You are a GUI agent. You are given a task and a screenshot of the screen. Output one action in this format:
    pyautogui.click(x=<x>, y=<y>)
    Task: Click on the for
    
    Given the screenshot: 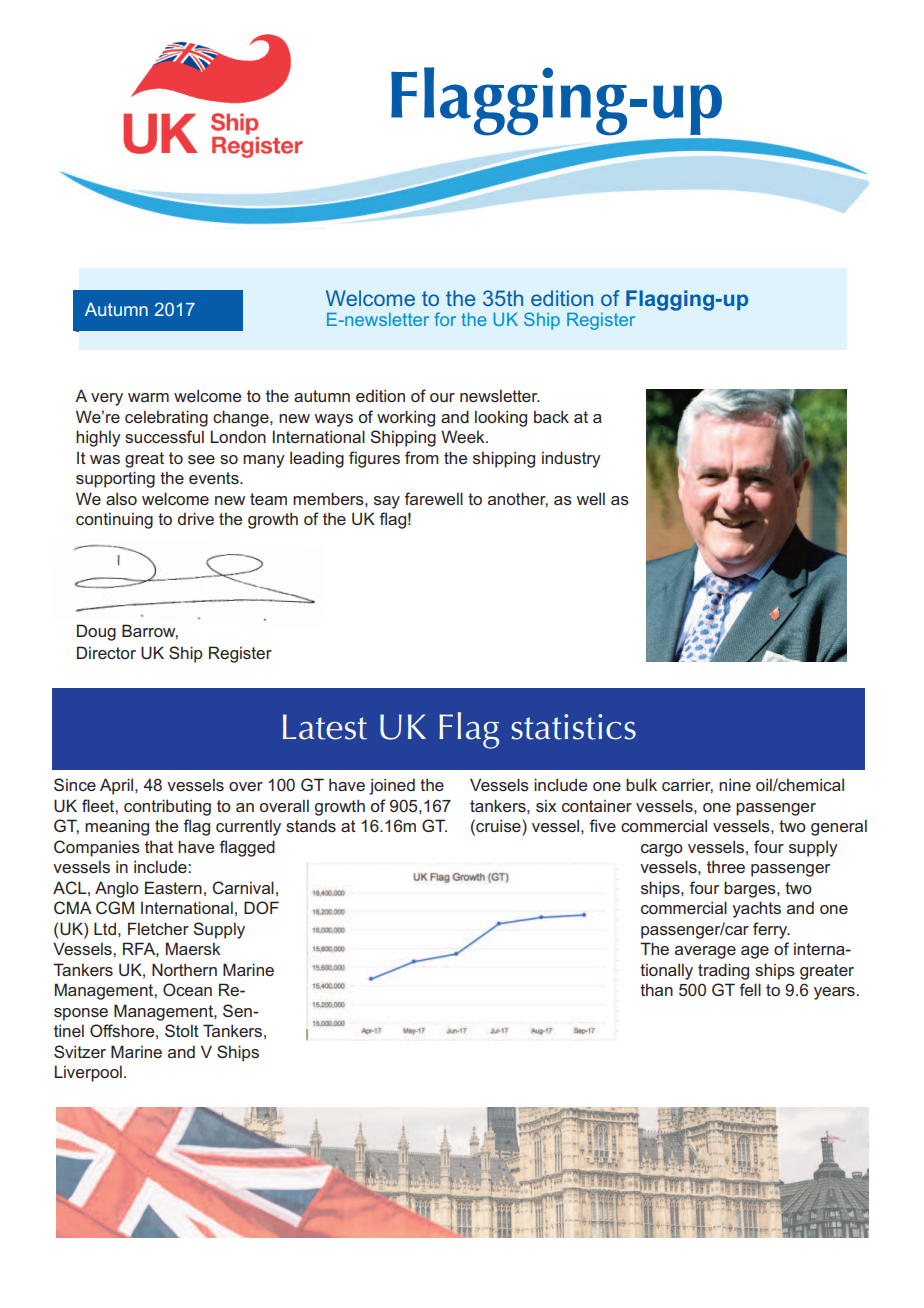 What is the action you would take?
    pyautogui.click(x=445, y=319)
